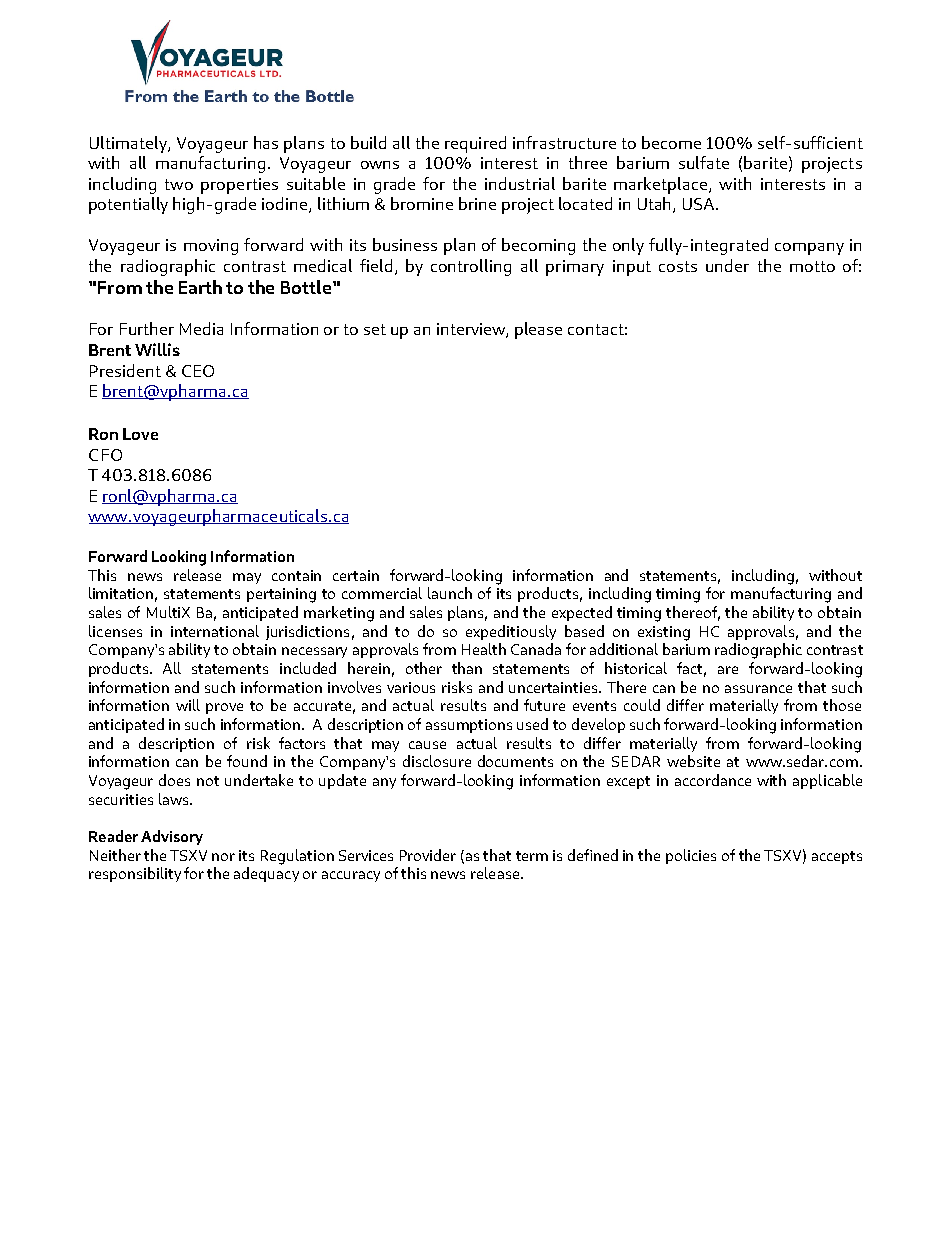  Describe the element at coordinates (472, 330) in the document. I see `interview` at that location.
